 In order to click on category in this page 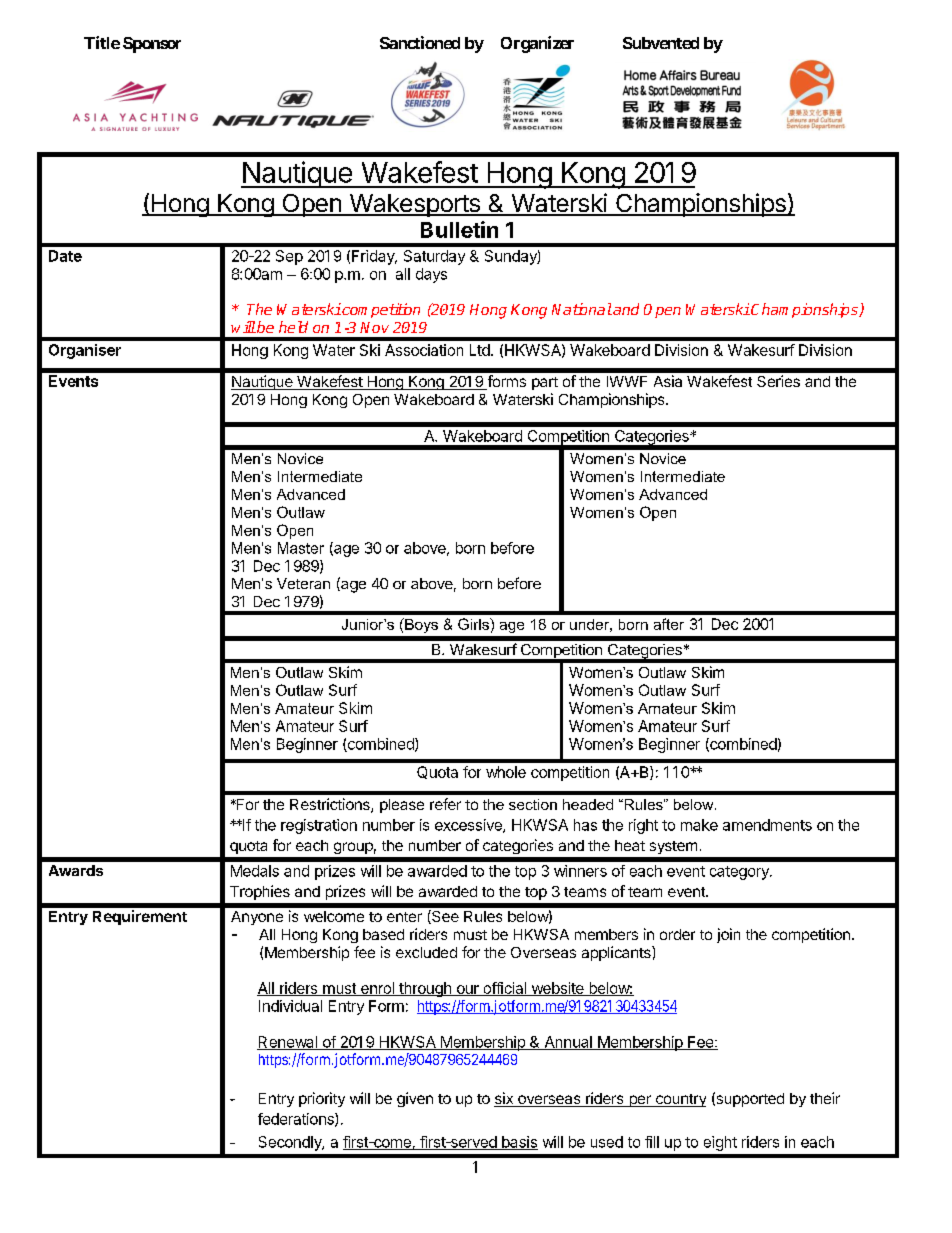, I will do `click(740, 873)`.
